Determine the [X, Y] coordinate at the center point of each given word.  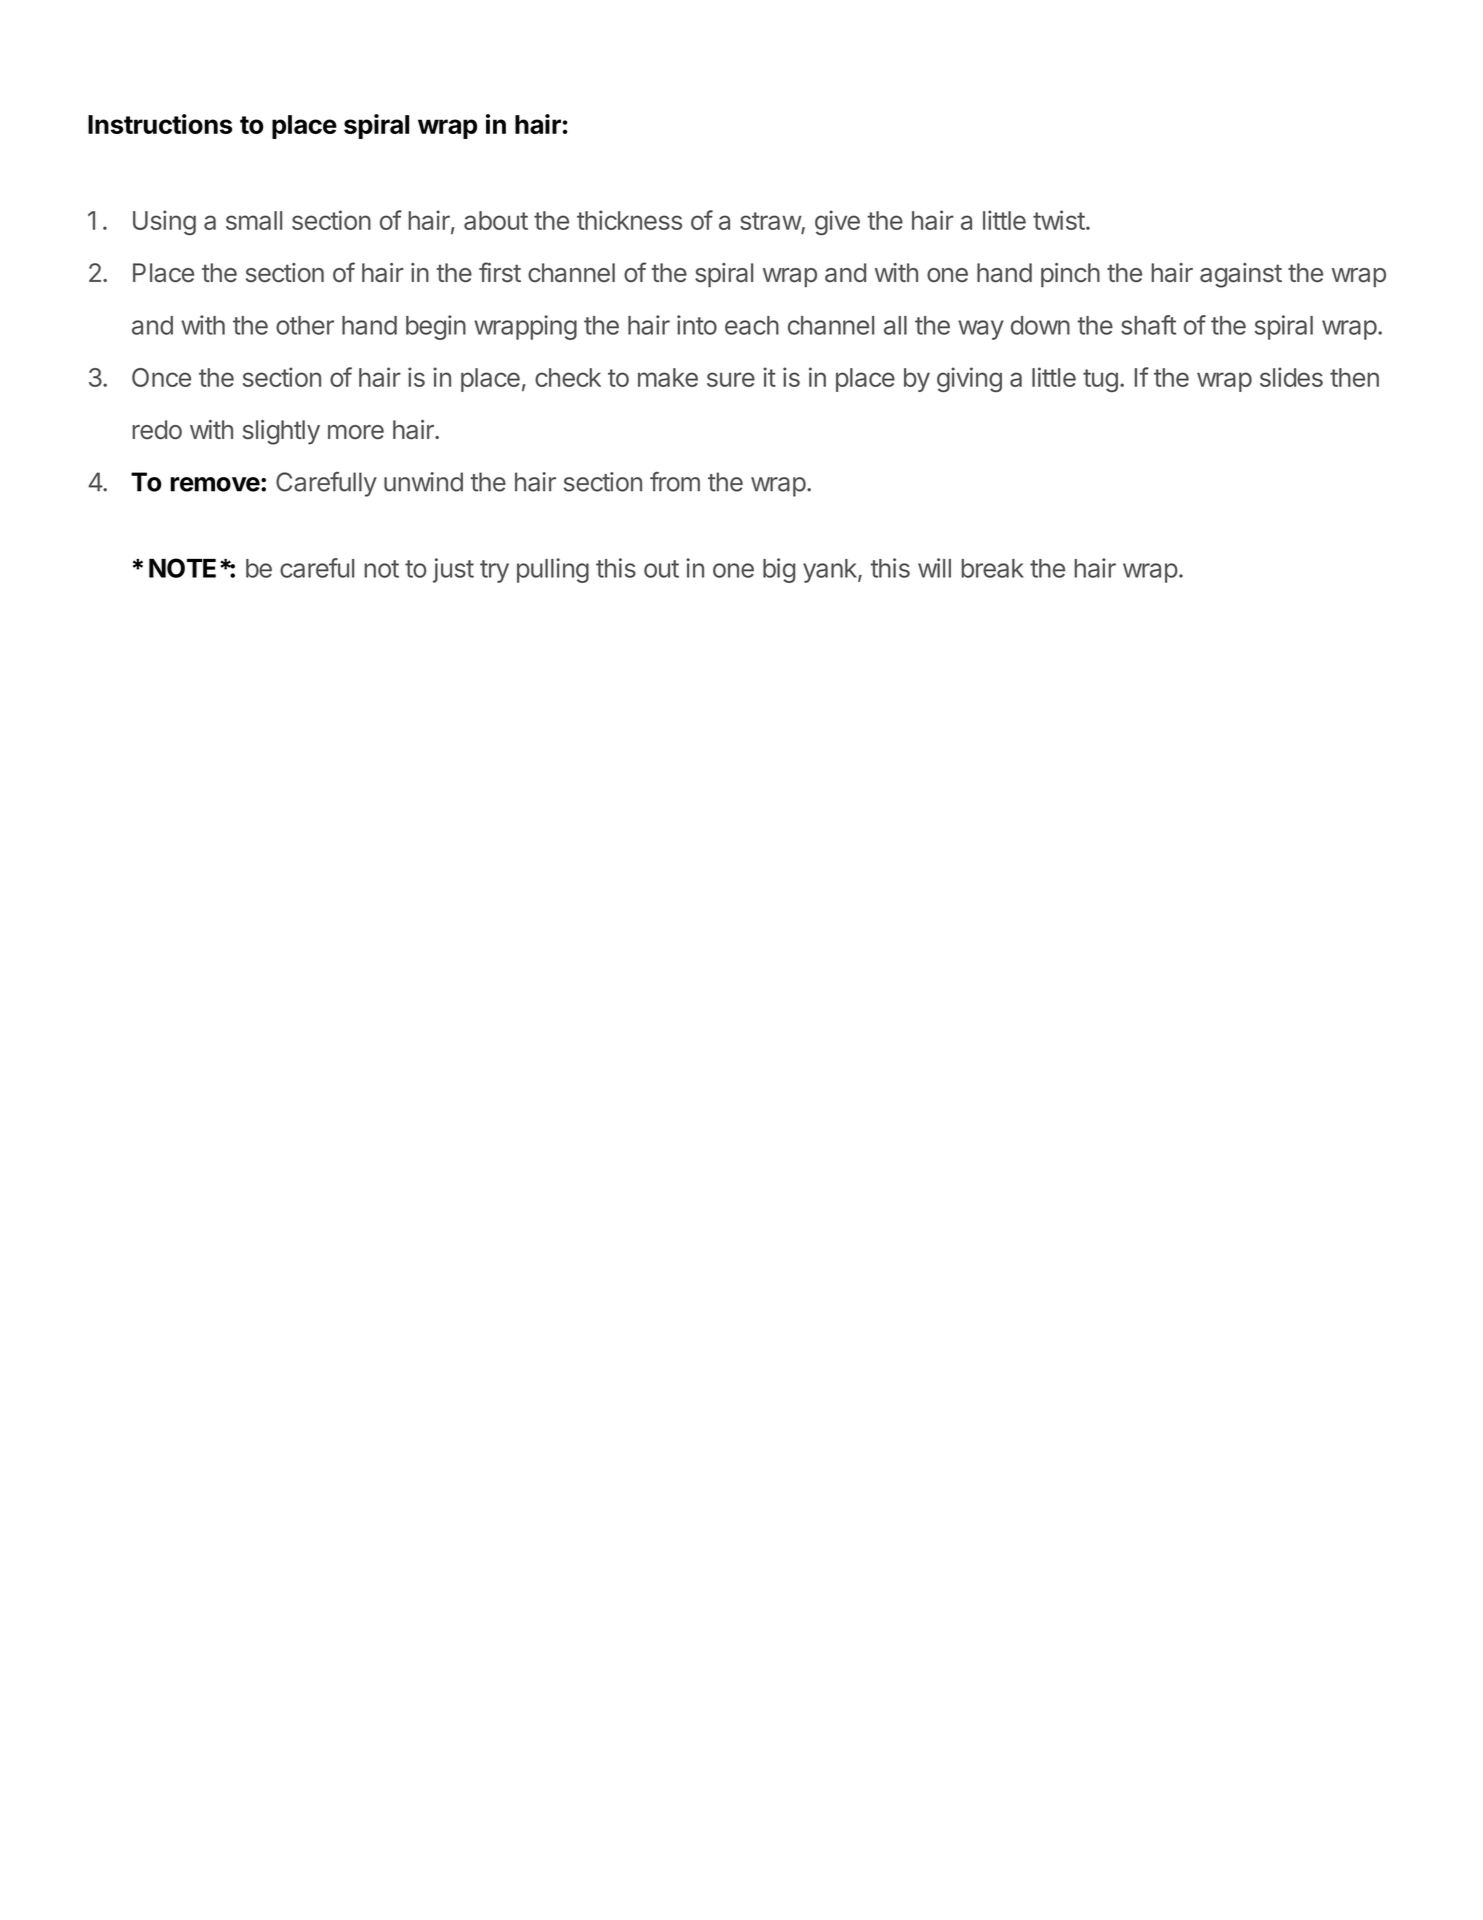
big [779, 570]
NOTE [182, 568]
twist [1059, 220]
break [992, 568]
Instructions [160, 124]
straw [771, 222]
